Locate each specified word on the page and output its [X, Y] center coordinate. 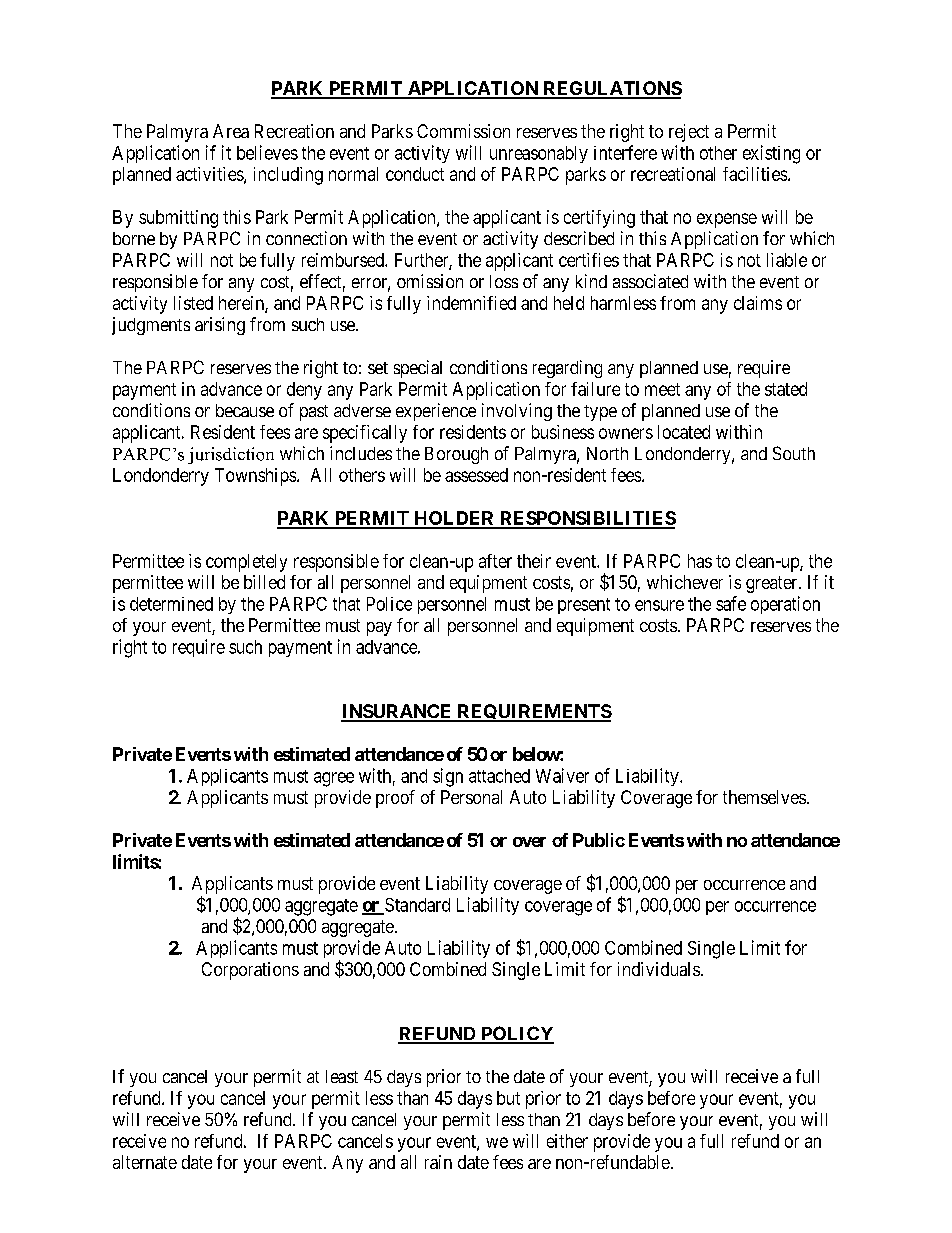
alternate [145, 1162]
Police [389, 604]
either [567, 1141]
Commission [463, 131]
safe [731, 603]
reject [689, 133]
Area [231, 131]
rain [438, 1162]
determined [171, 604]
